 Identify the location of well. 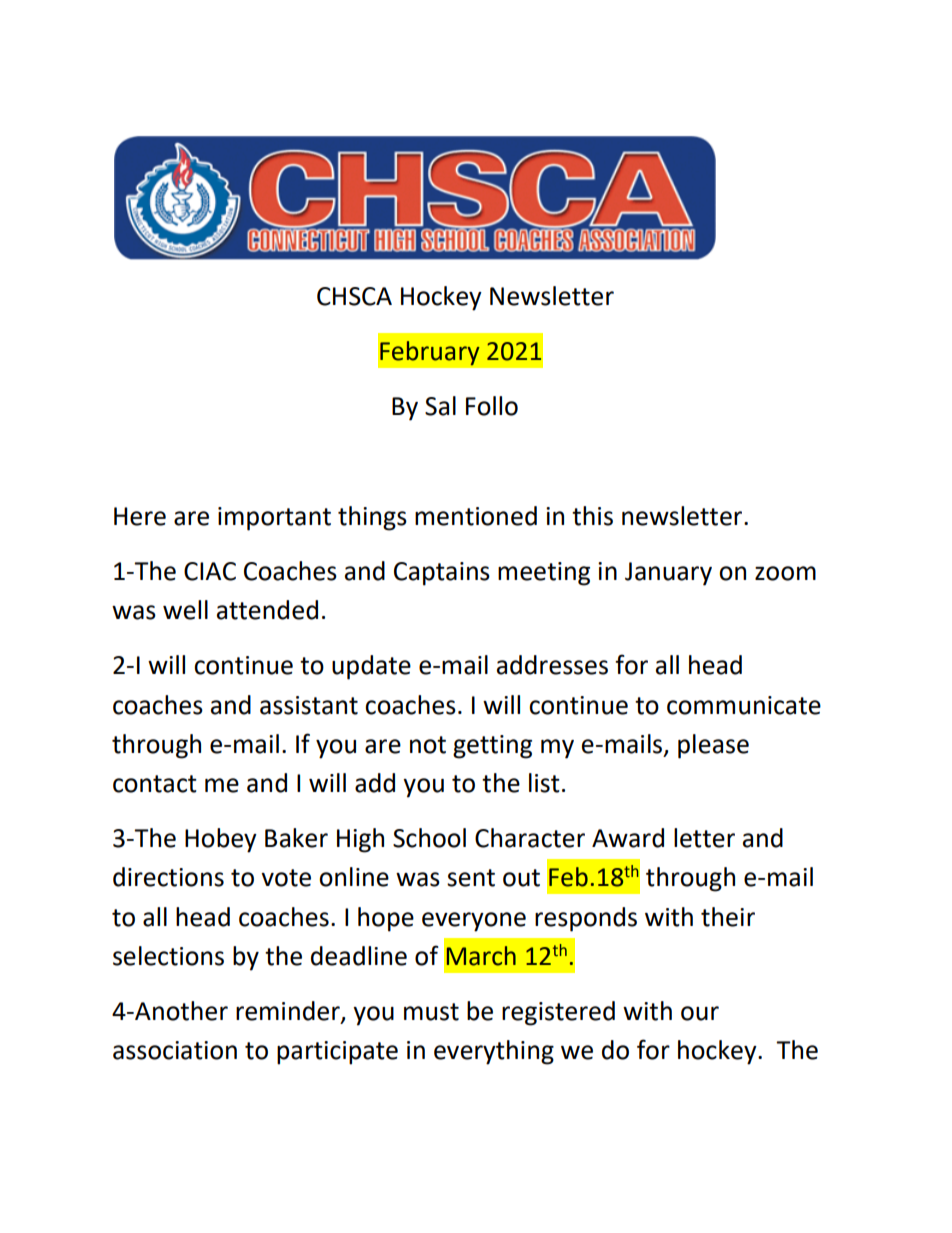
(185, 610).
